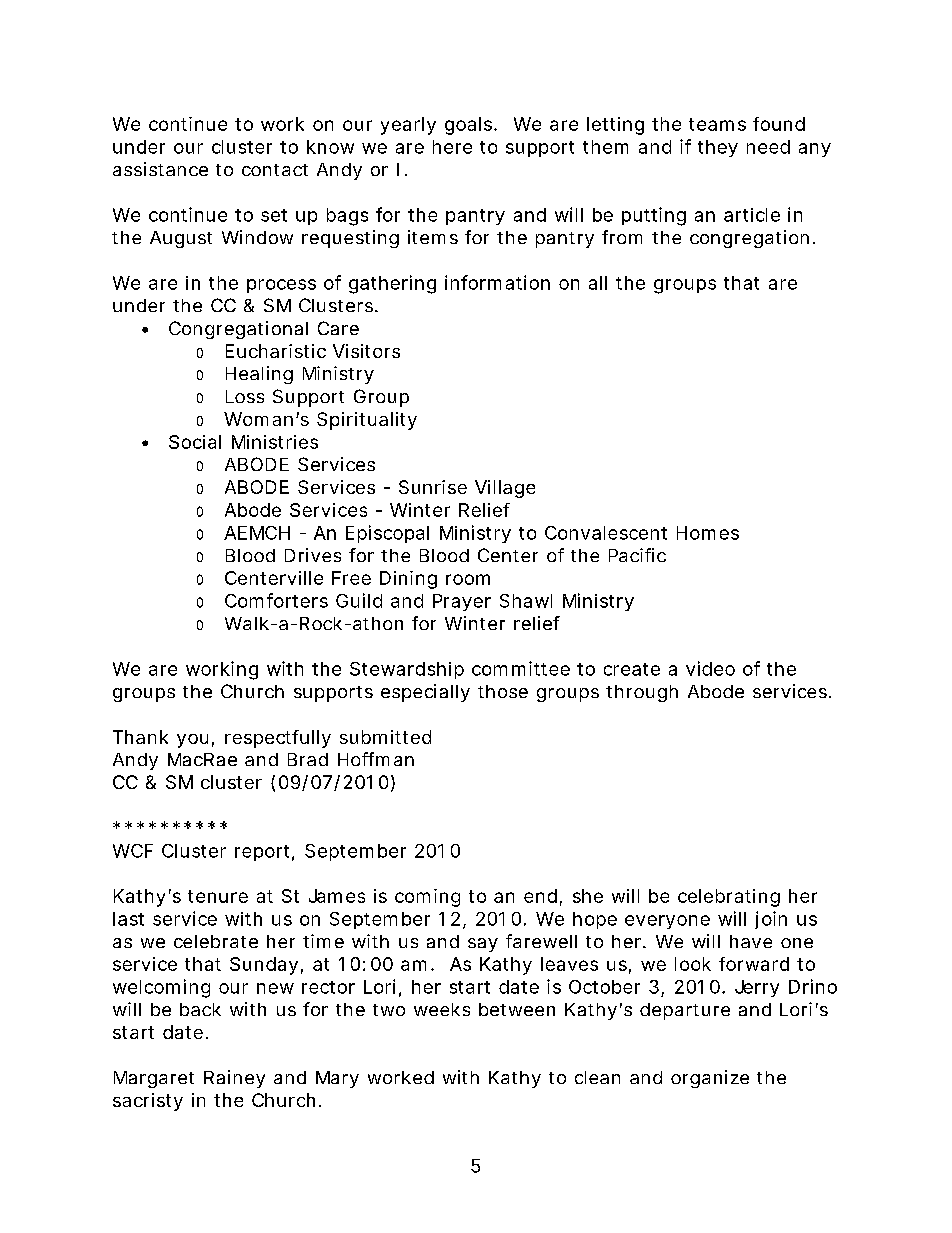  Describe the element at coordinates (462, 602) in the page. I see `Prayer` at that location.
